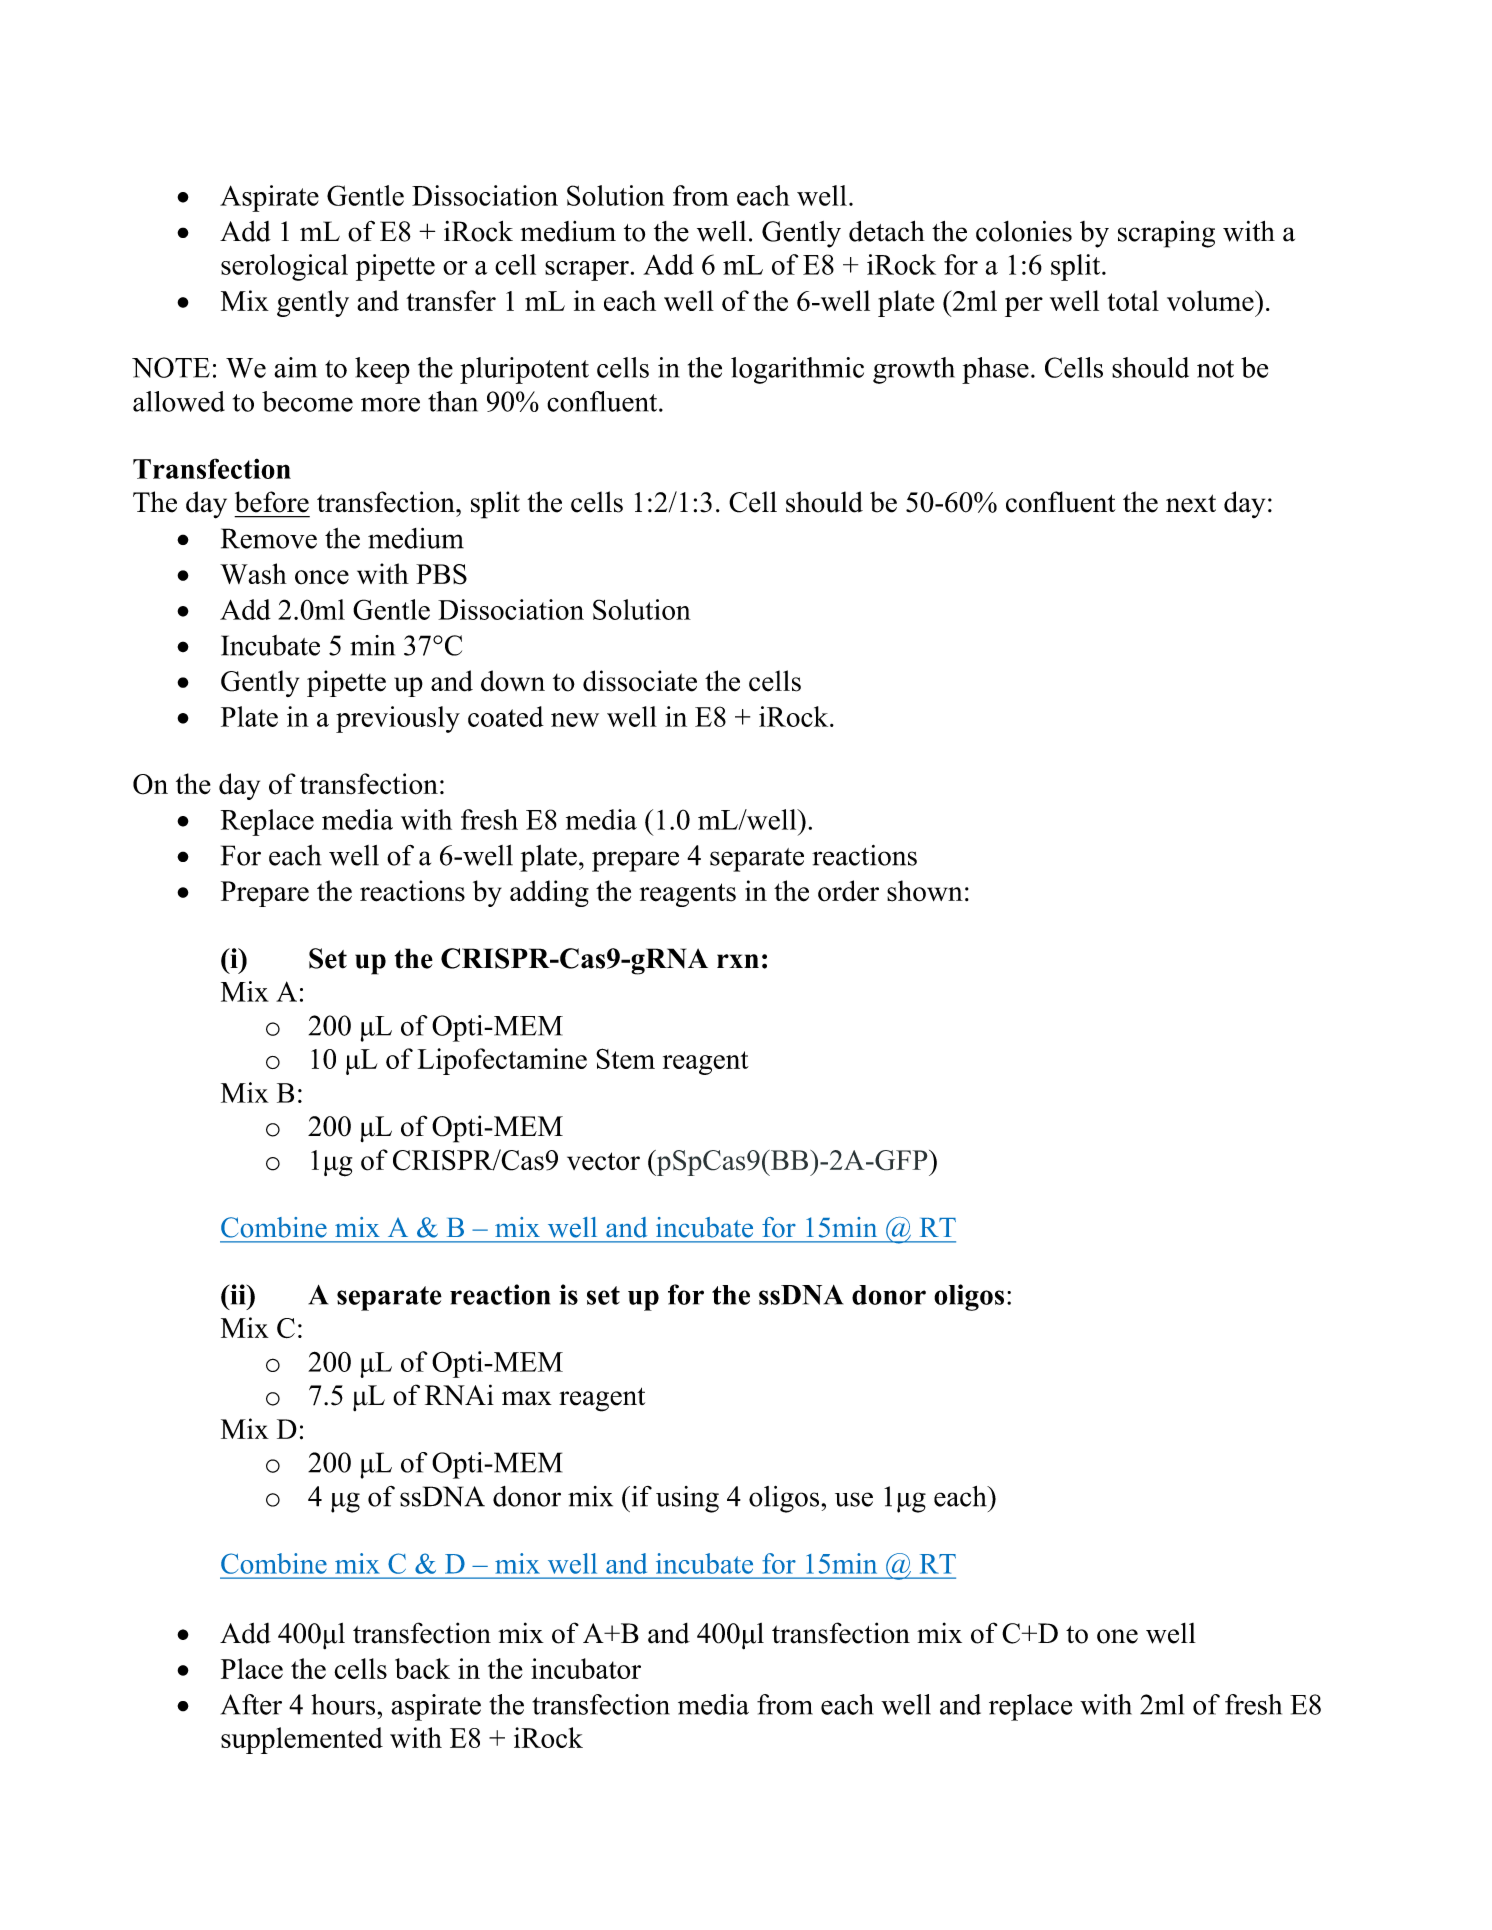  What do you see at coordinates (527, 1398) in the document?
I see `max` at bounding box center [527, 1398].
